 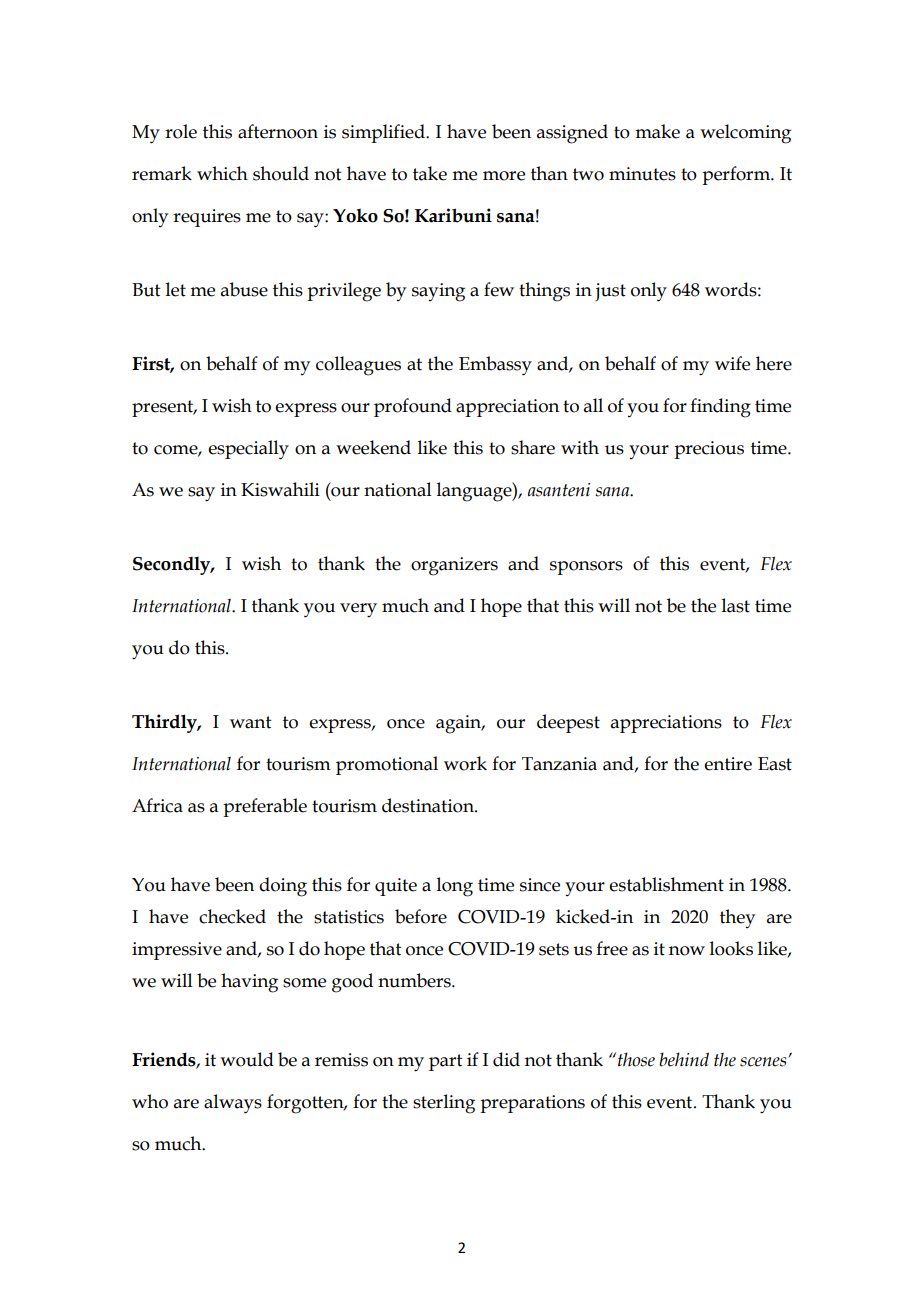 I want to click on work, so click(x=465, y=763).
